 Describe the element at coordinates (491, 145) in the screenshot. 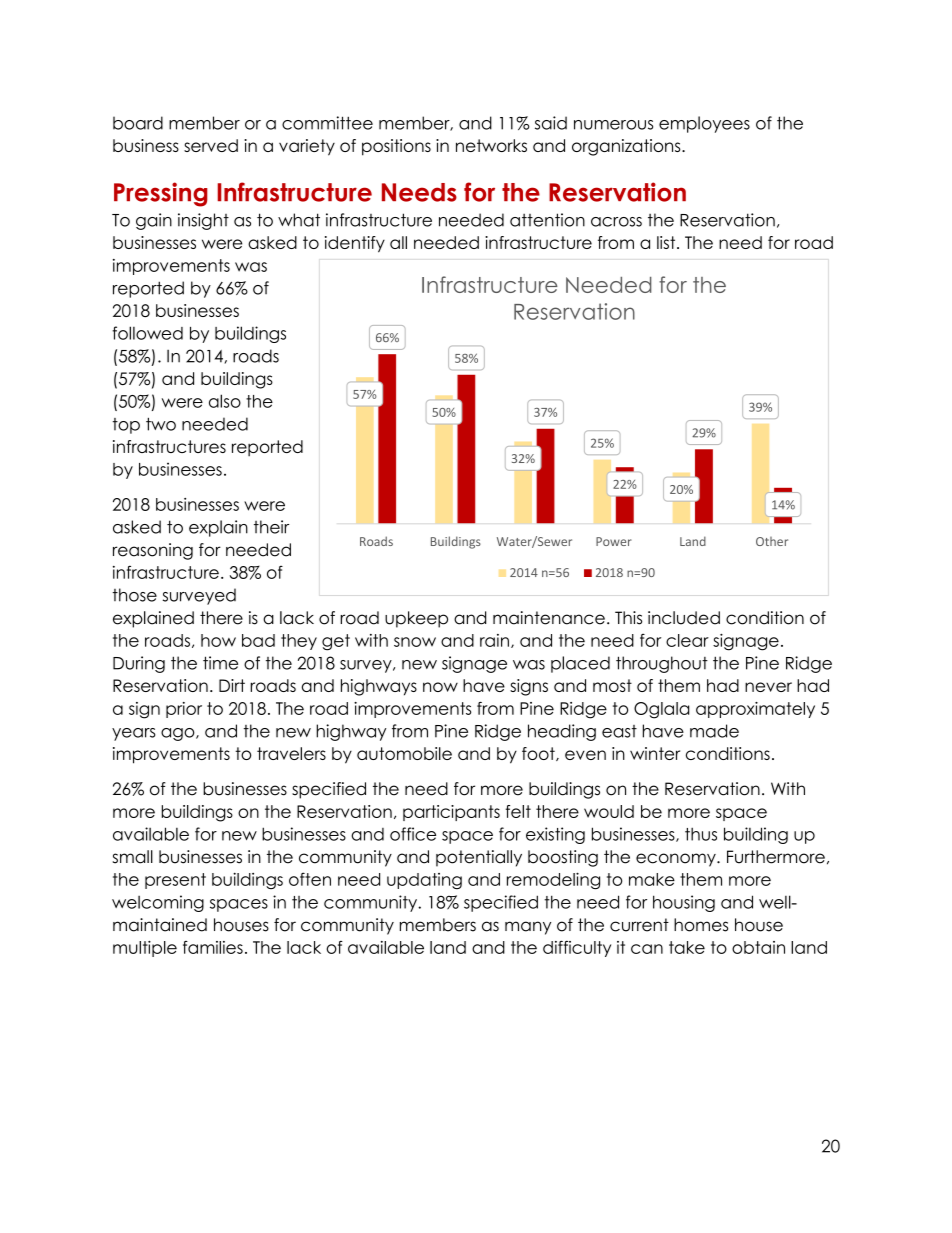

I see `networks` at that location.
